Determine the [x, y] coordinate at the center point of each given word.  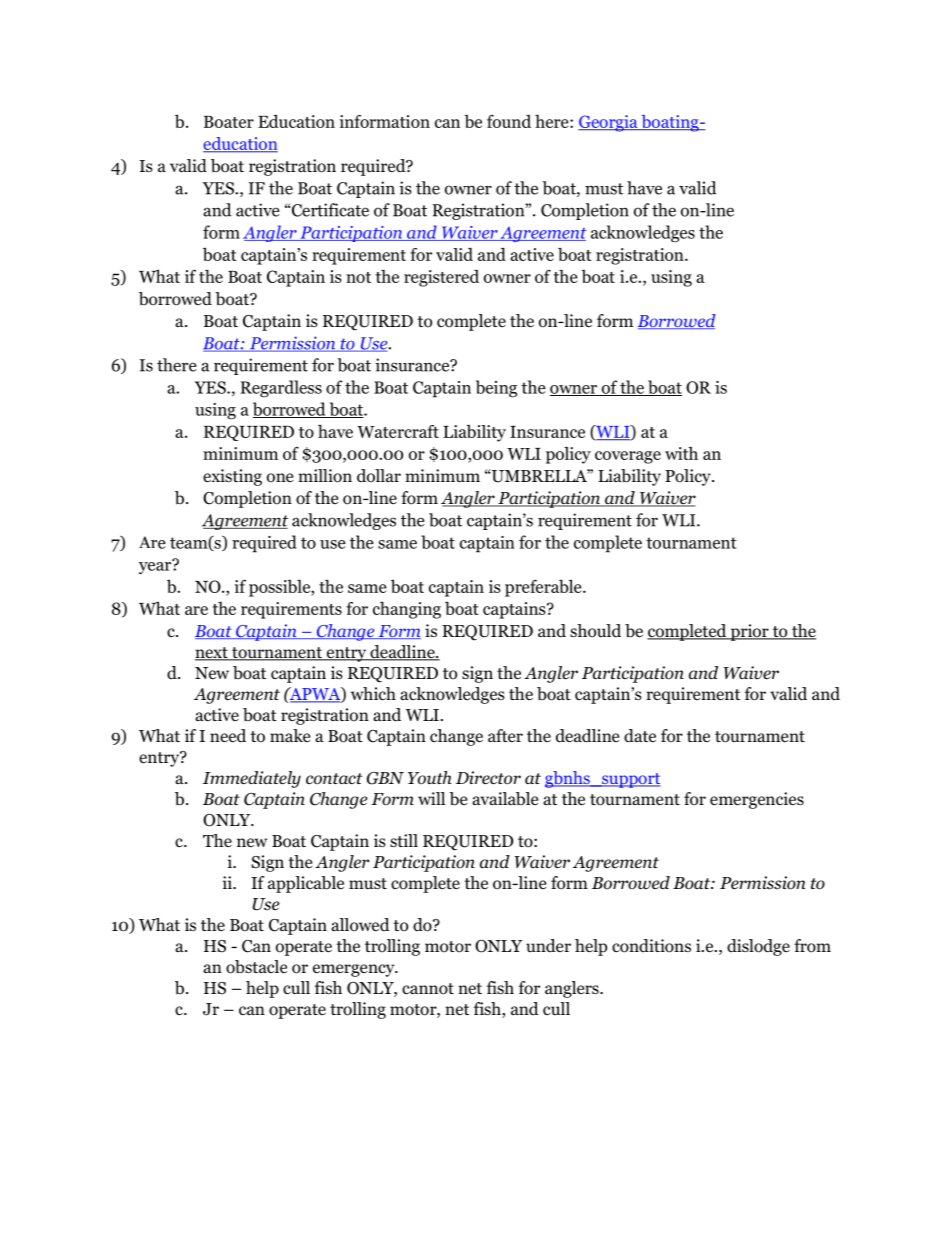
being [496, 388]
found [509, 121]
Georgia [609, 123]
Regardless [281, 389]
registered [441, 278]
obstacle [256, 967]
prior [749, 632]
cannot [428, 989]
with [681, 453]
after [505, 735]
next [212, 654]
